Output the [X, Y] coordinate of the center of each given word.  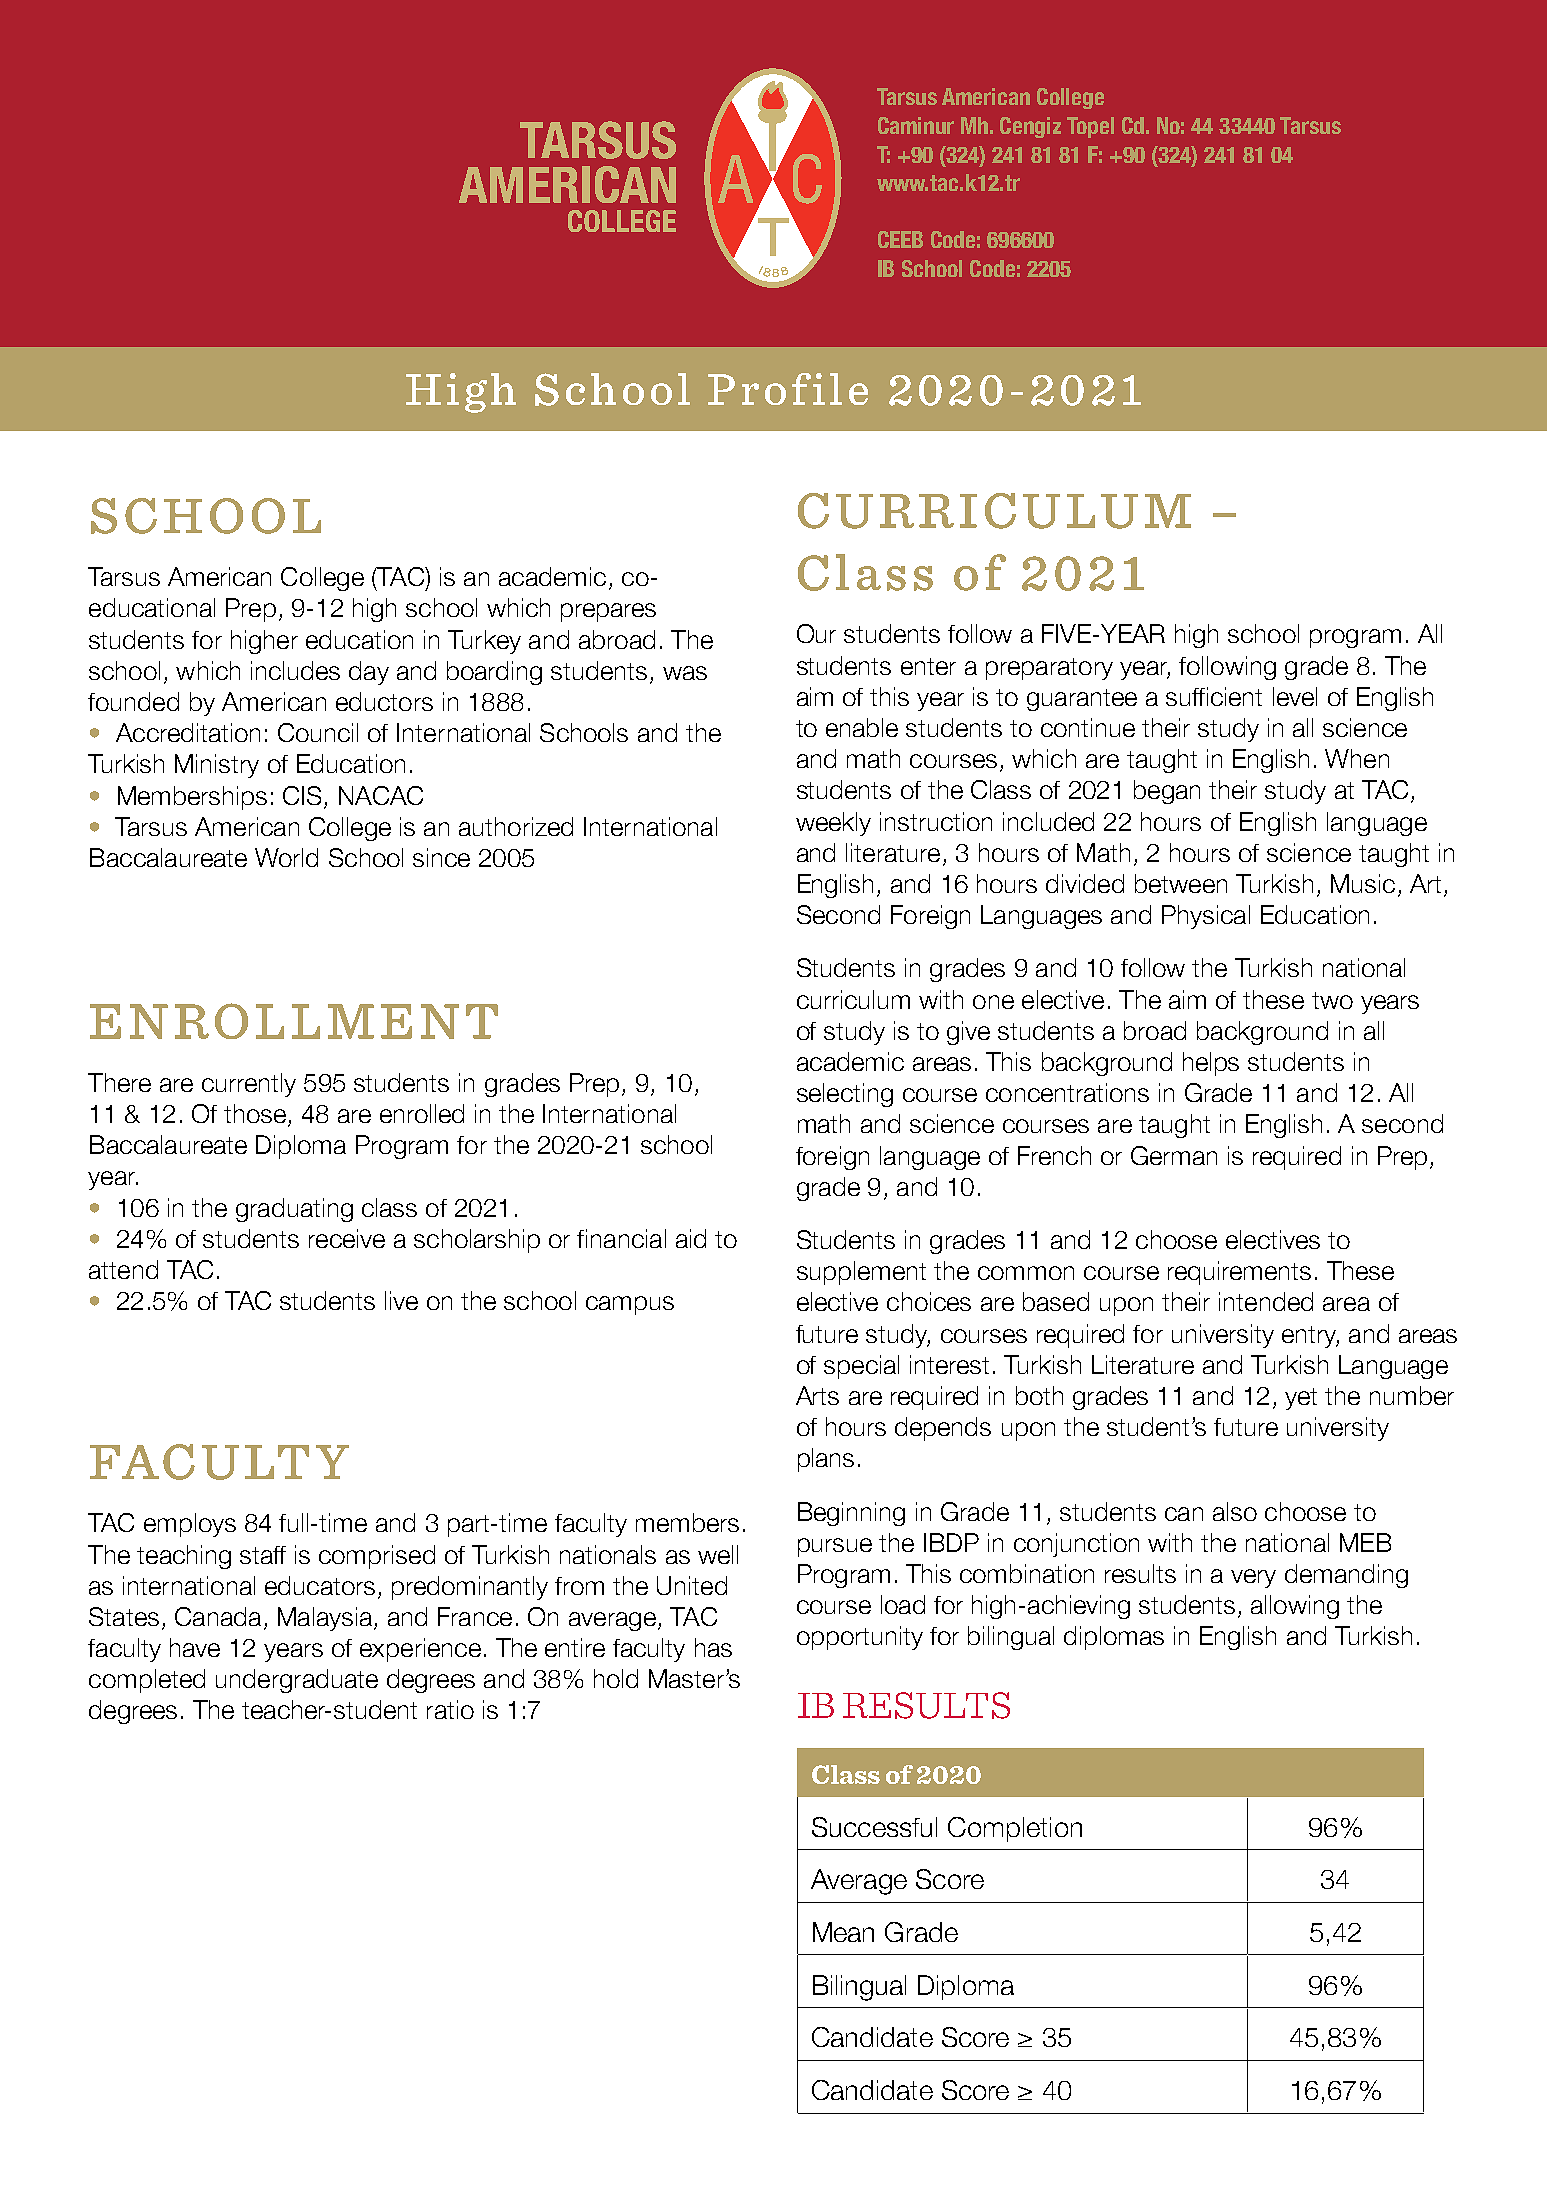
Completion [1015, 1829]
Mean [843, 1932]
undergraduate [297, 1681]
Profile [788, 389]
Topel [1090, 127]
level [1295, 696]
